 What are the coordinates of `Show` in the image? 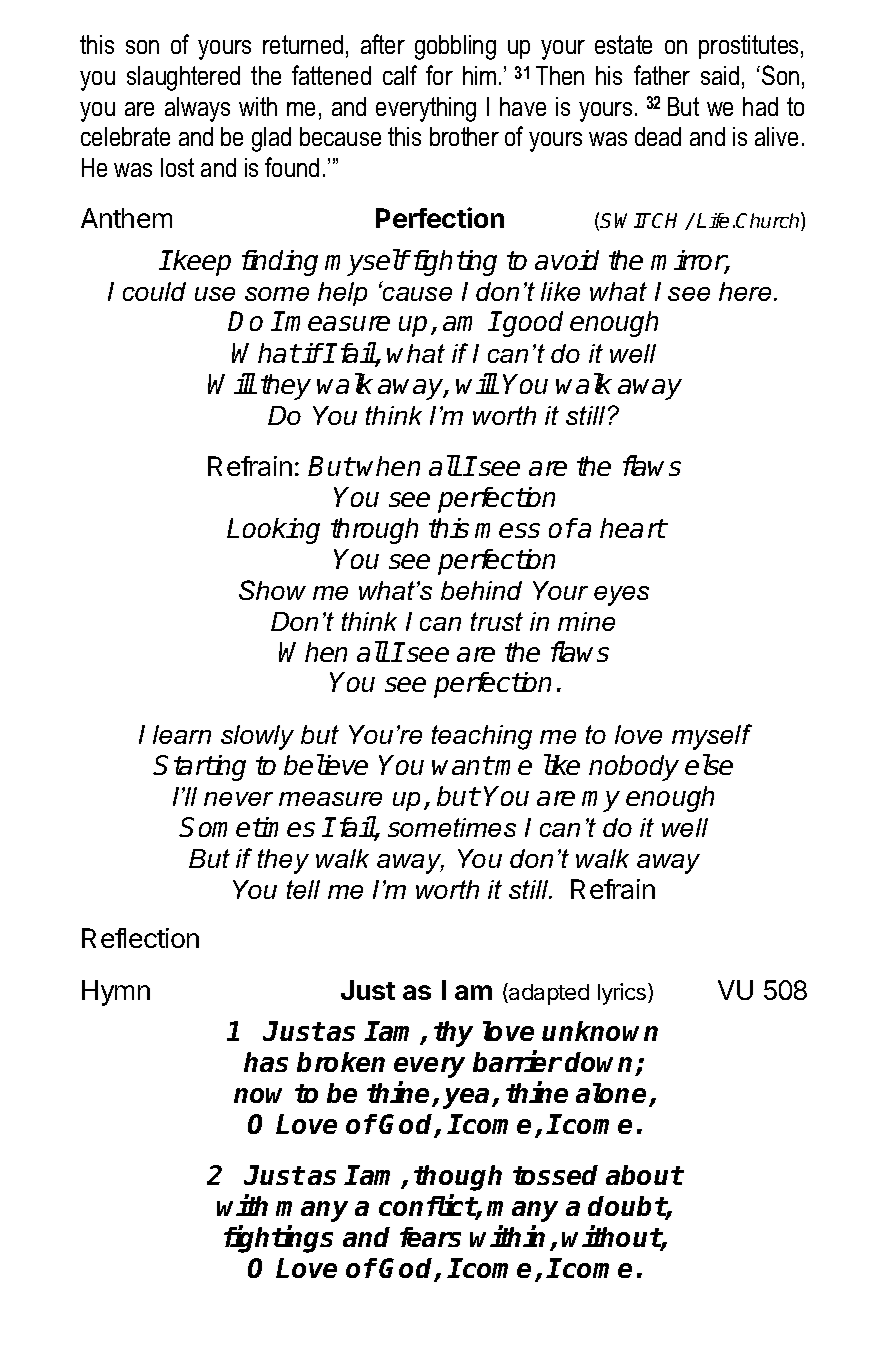 It's located at (272, 590).
